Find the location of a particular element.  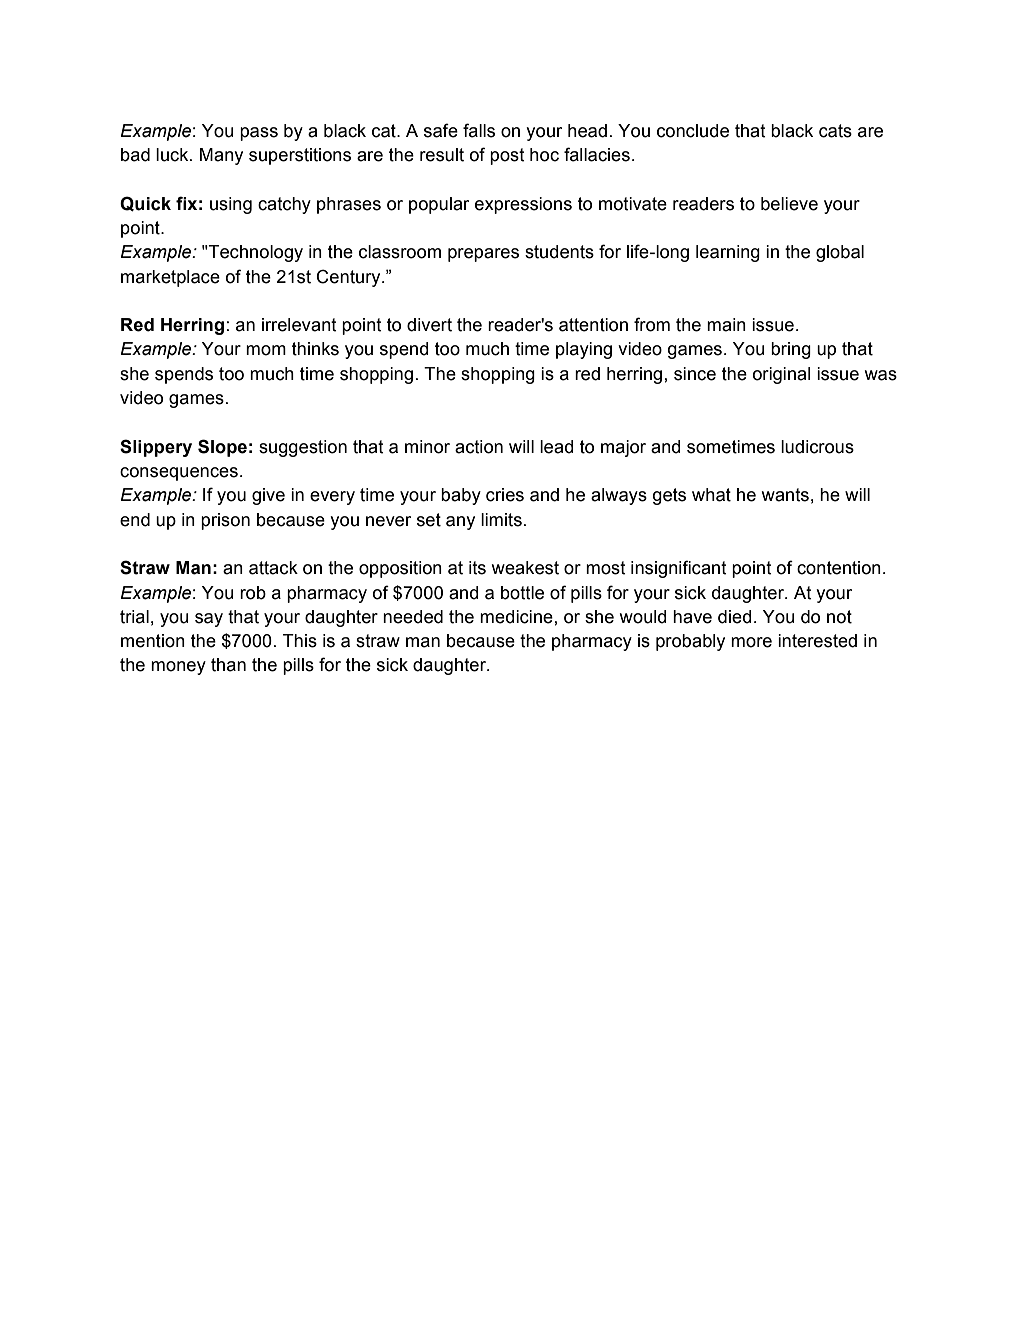

divert is located at coordinates (429, 325).
